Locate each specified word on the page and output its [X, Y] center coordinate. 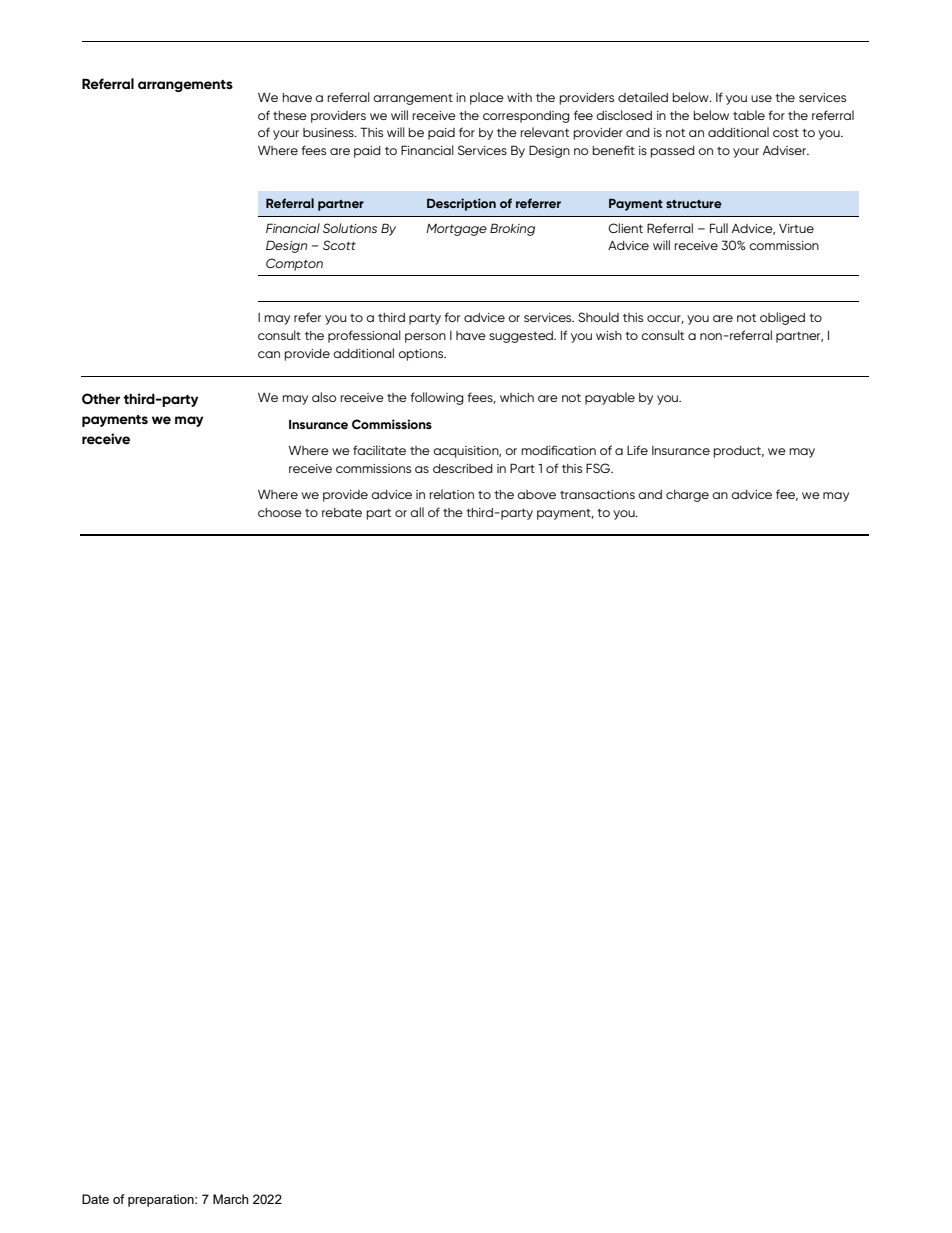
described [463, 468]
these [290, 115]
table [749, 115]
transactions [597, 494]
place [487, 98]
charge [687, 496]
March [231, 1199]
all [417, 512]
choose [280, 512]
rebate [342, 512]
